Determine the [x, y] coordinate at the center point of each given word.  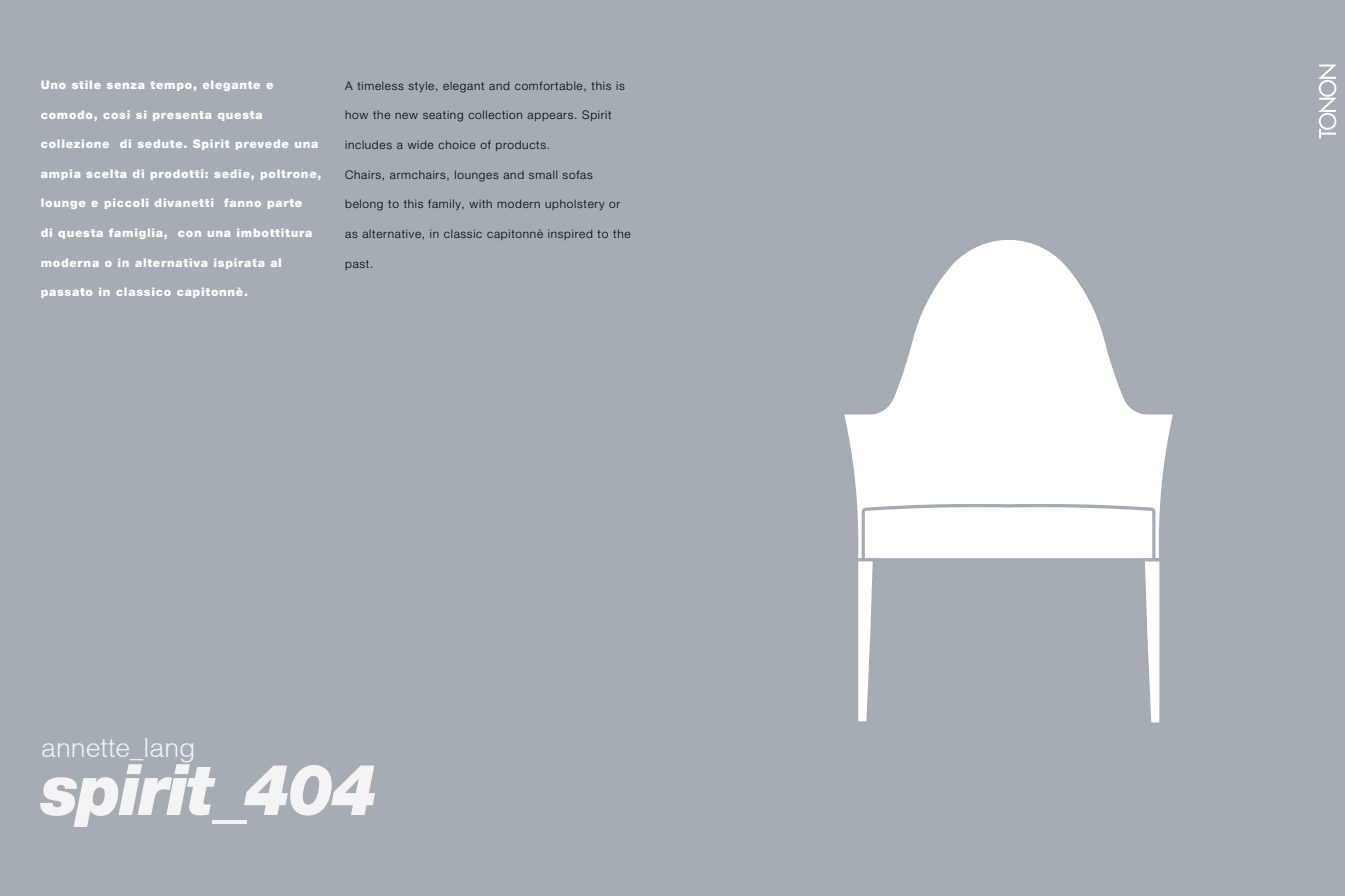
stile [86, 85]
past [358, 265]
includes [368, 144]
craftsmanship [564, 204]
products [521, 145]
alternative [391, 233]
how [356, 115]
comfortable [550, 85]
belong [364, 205]
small [543, 174]
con [189, 234]
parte [285, 204]
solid [359, 174]
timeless [380, 85]
